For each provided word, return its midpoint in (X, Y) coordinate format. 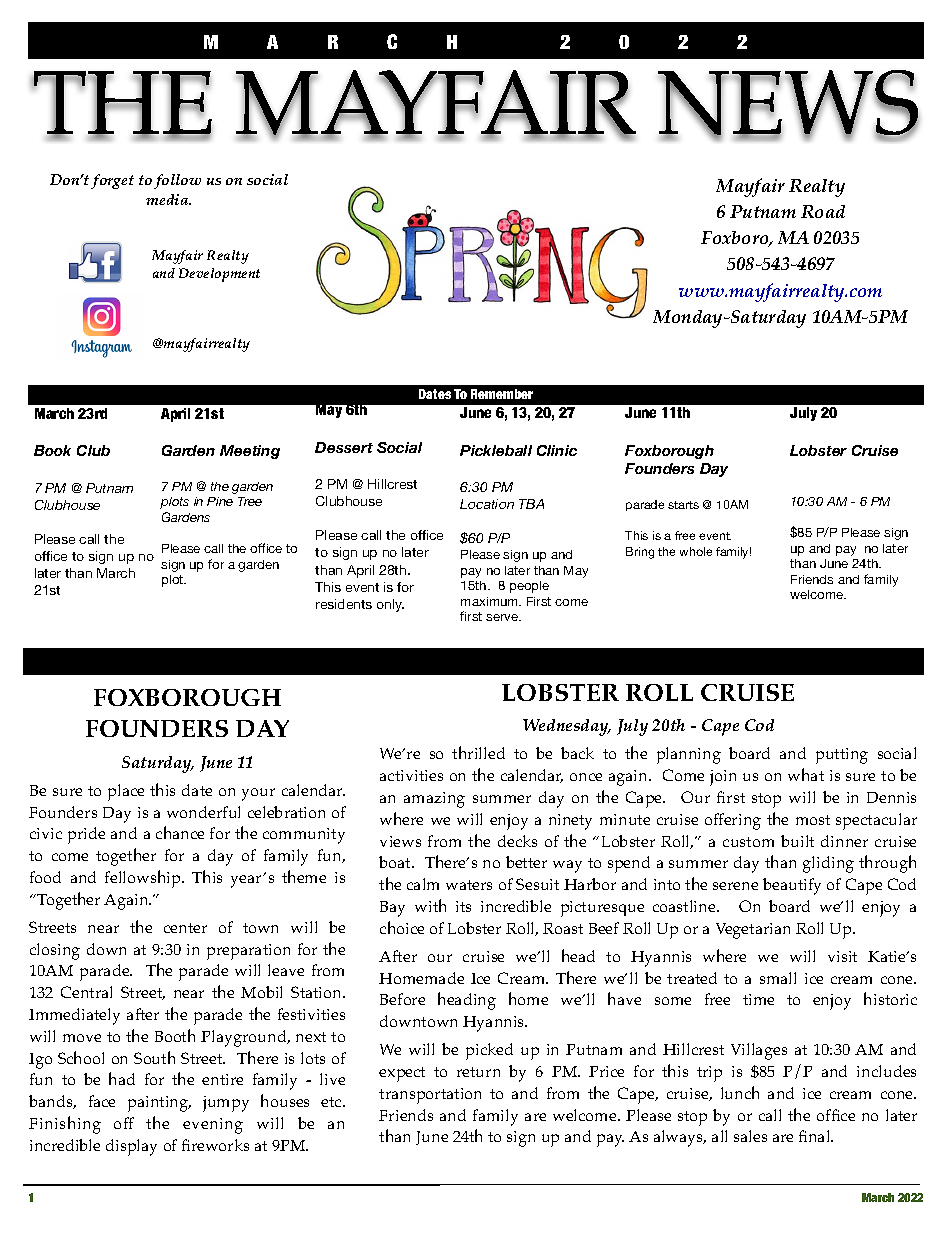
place (126, 792)
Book (52, 450)
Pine (220, 501)
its (463, 906)
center (185, 928)
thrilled (478, 752)
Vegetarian (753, 931)
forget (112, 181)
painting (159, 1104)
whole (696, 551)
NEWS (788, 104)
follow (177, 181)
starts (683, 505)
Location (487, 504)
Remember (502, 394)
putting (842, 756)
